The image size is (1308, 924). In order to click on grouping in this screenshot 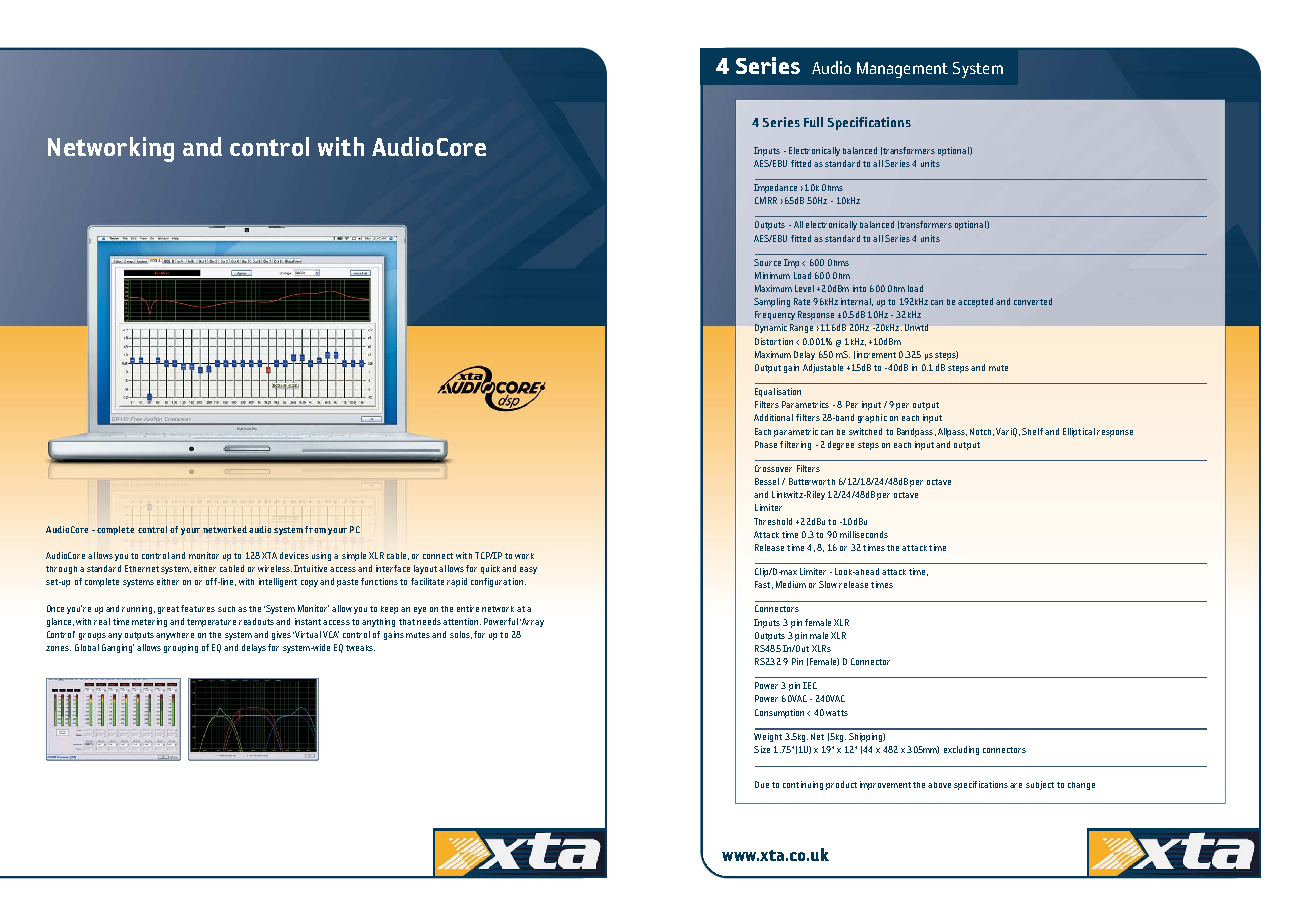, I will do `click(181, 648)`.
